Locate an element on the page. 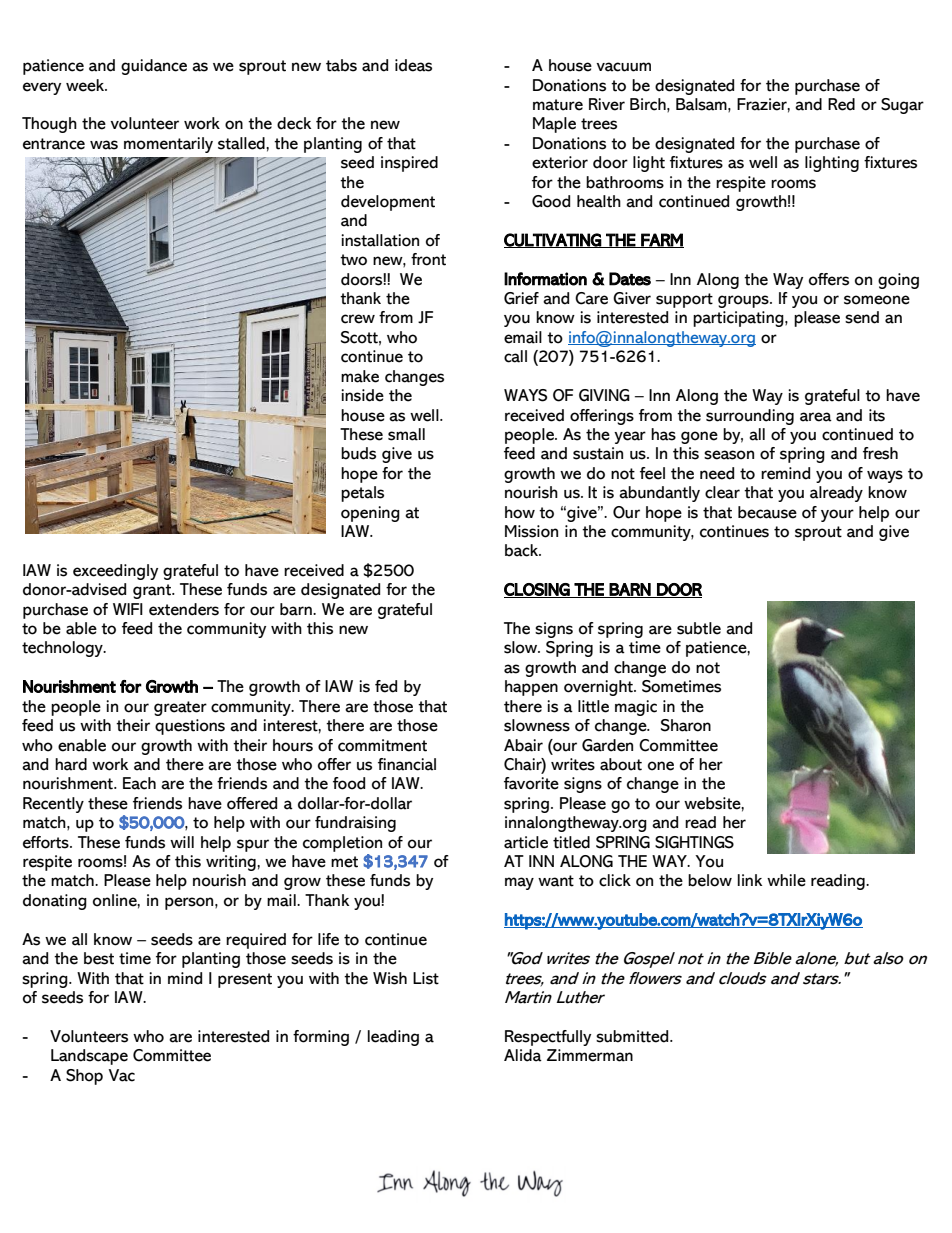 This image has width=952, height=1233. Landscape is located at coordinates (89, 1057).
